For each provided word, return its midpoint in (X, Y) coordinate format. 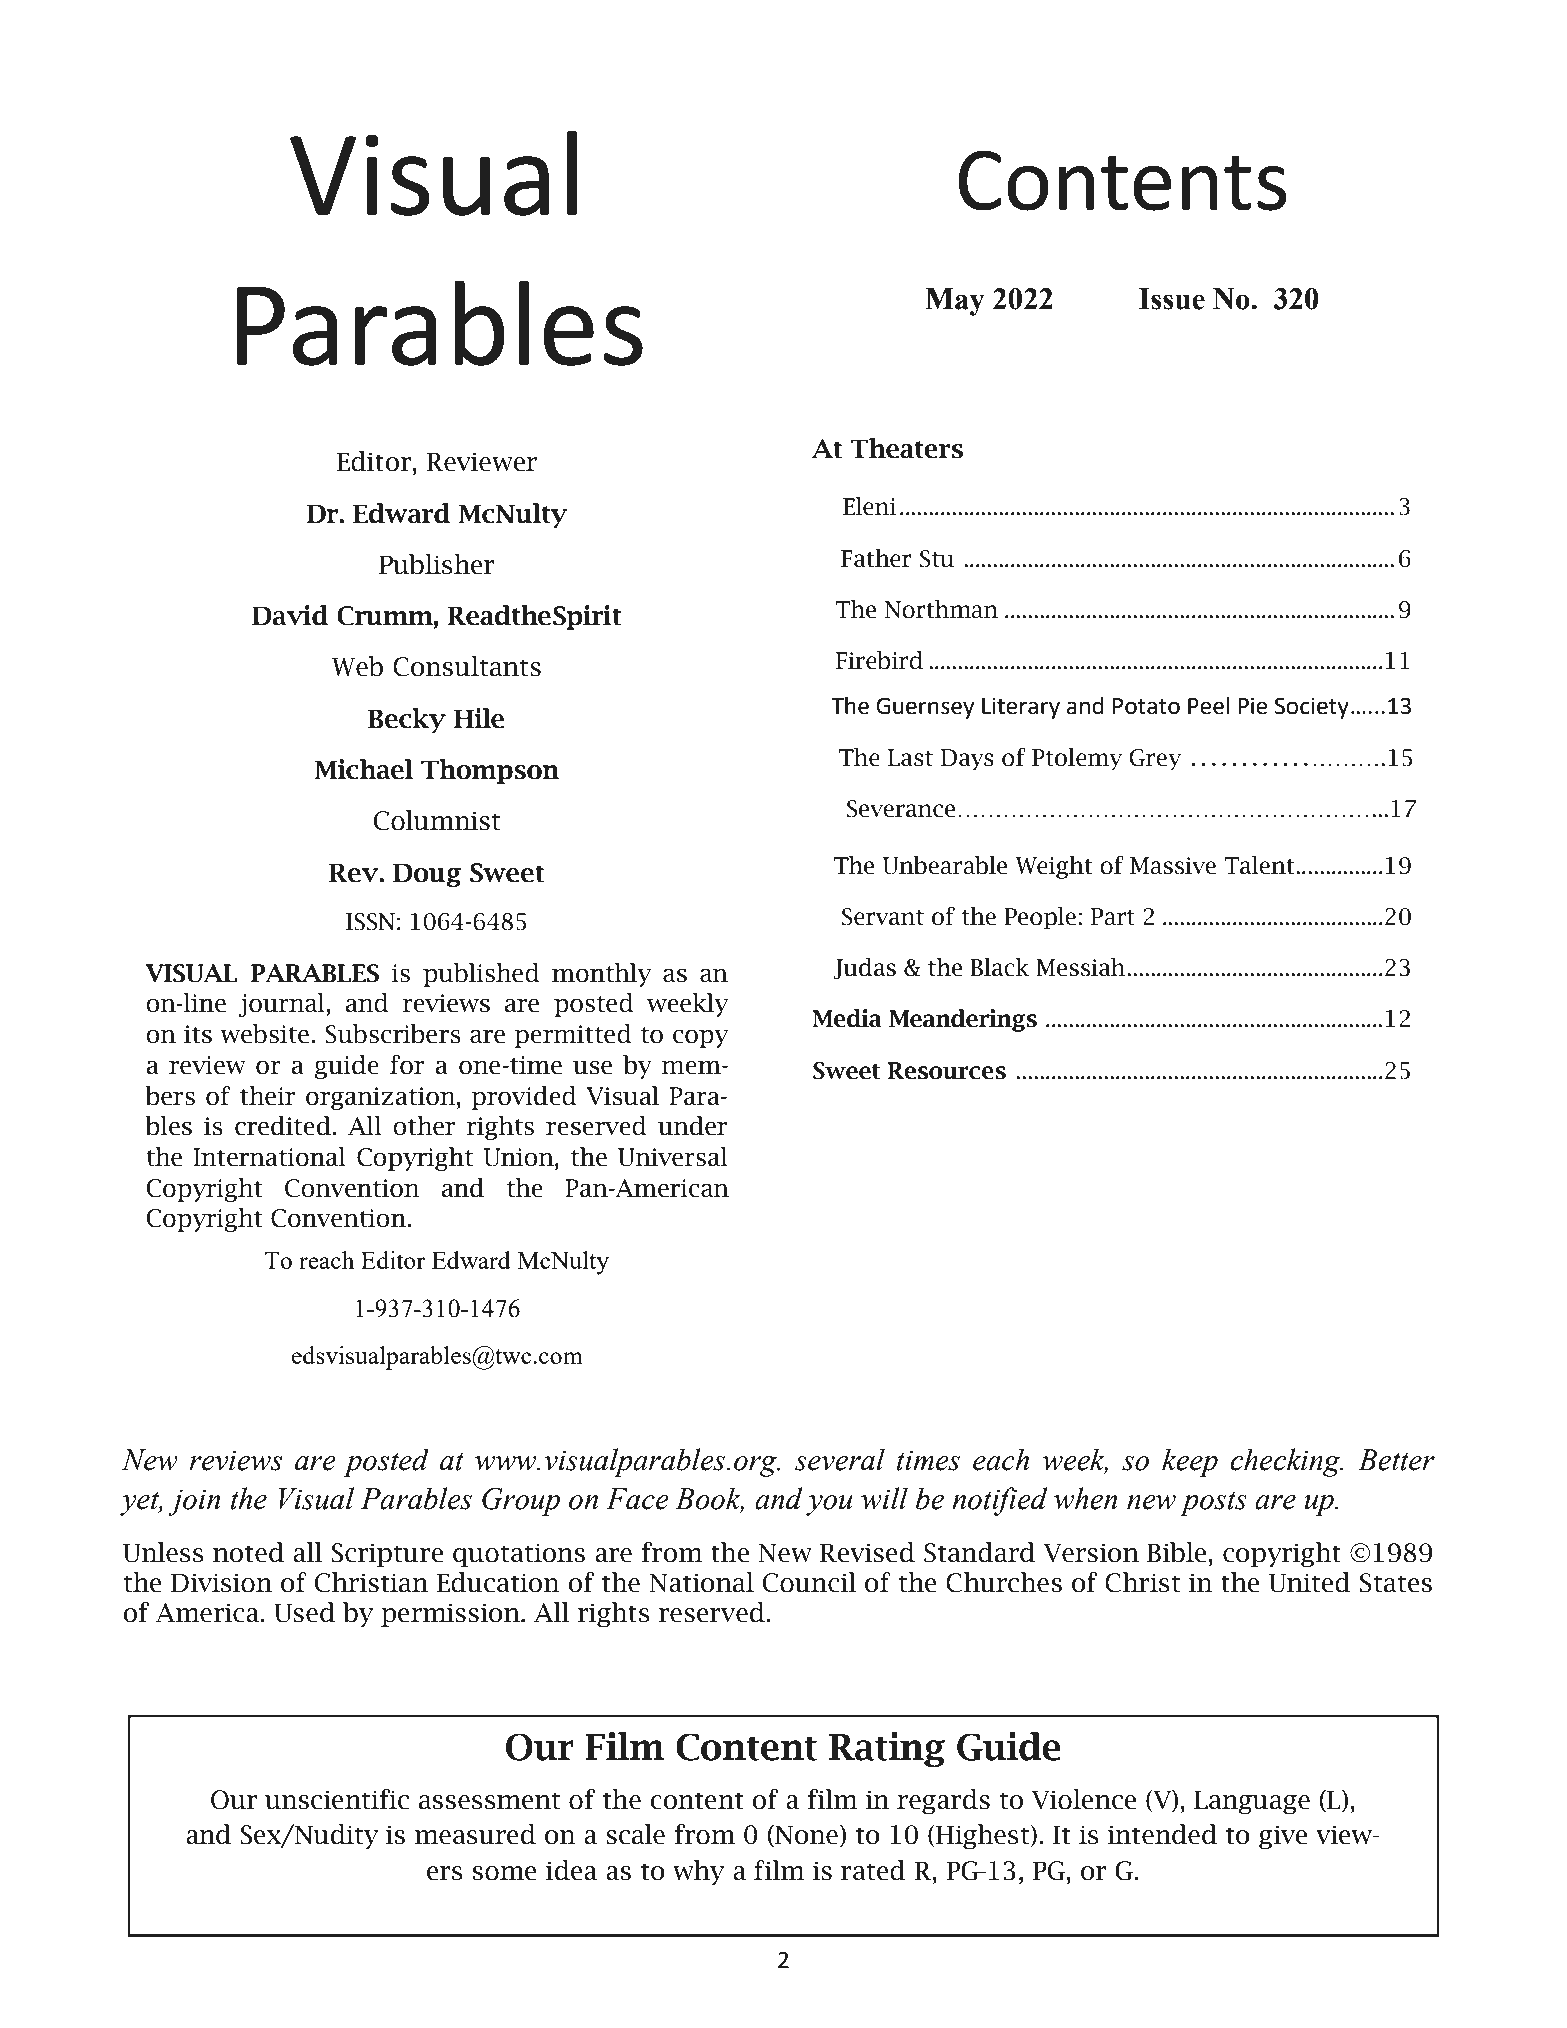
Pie (1253, 706)
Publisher (437, 564)
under (692, 1126)
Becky (407, 720)
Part (1112, 917)
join (194, 1502)
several (840, 1459)
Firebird (879, 660)
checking (1286, 1462)
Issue (1172, 299)
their (267, 1096)
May (955, 302)
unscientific (337, 1799)
